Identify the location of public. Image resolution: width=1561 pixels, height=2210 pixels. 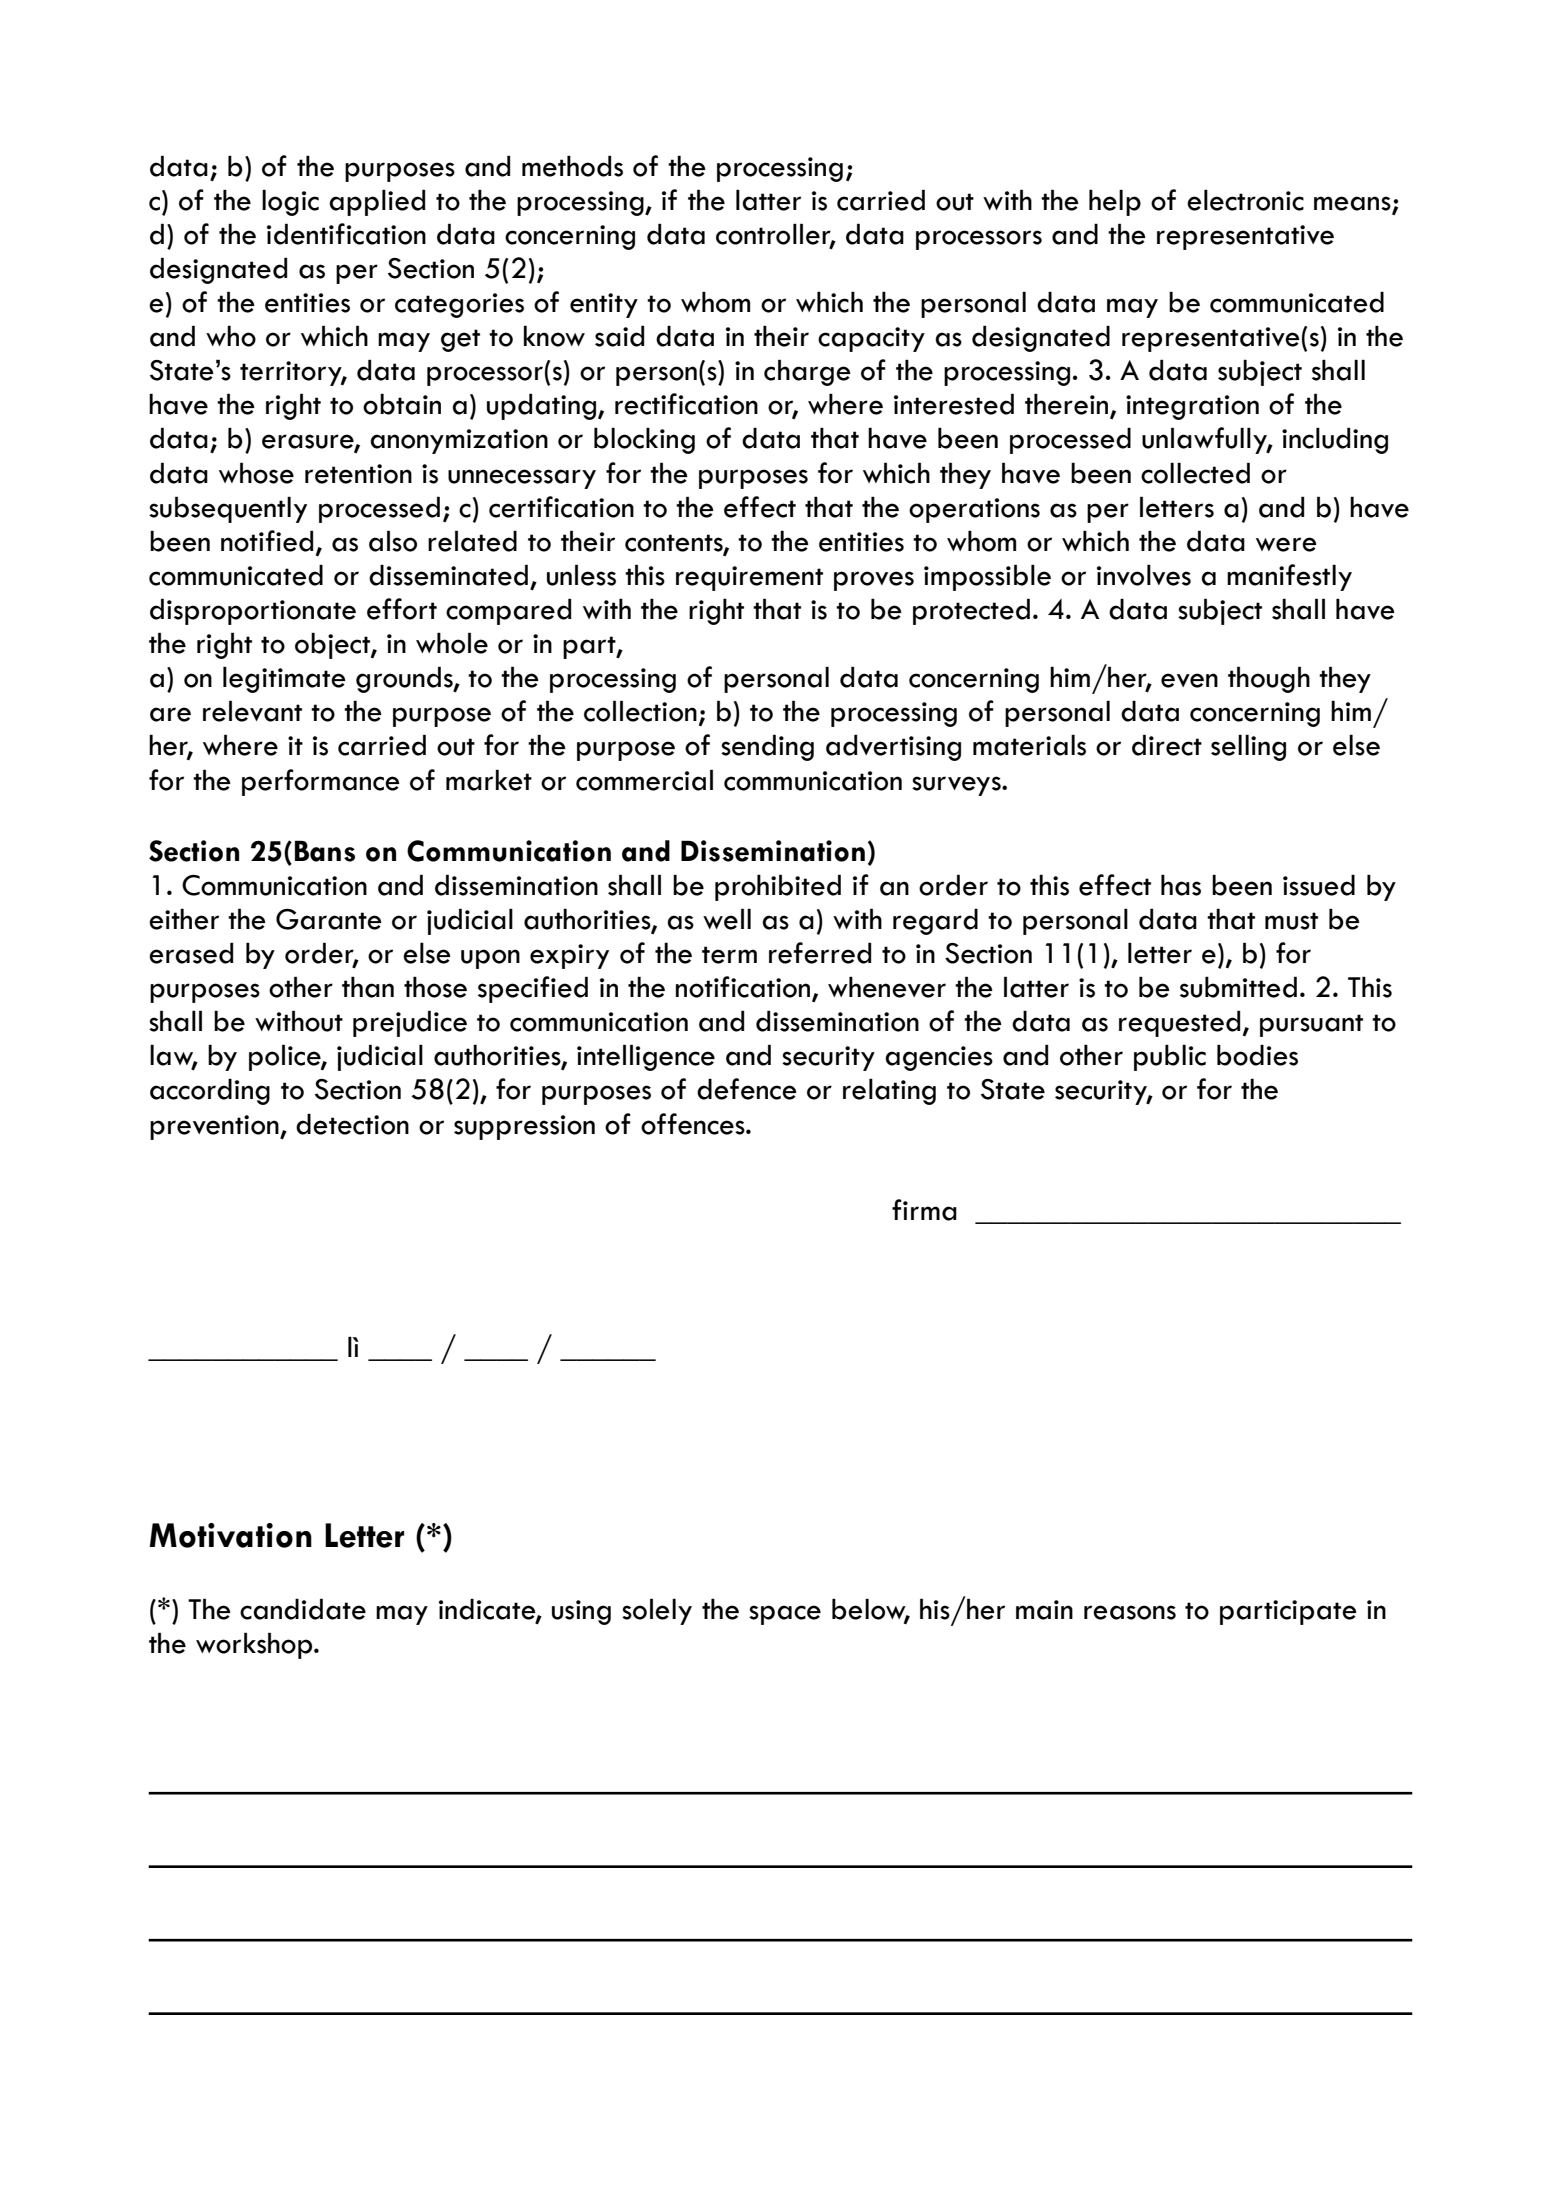
(1170, 1057).
